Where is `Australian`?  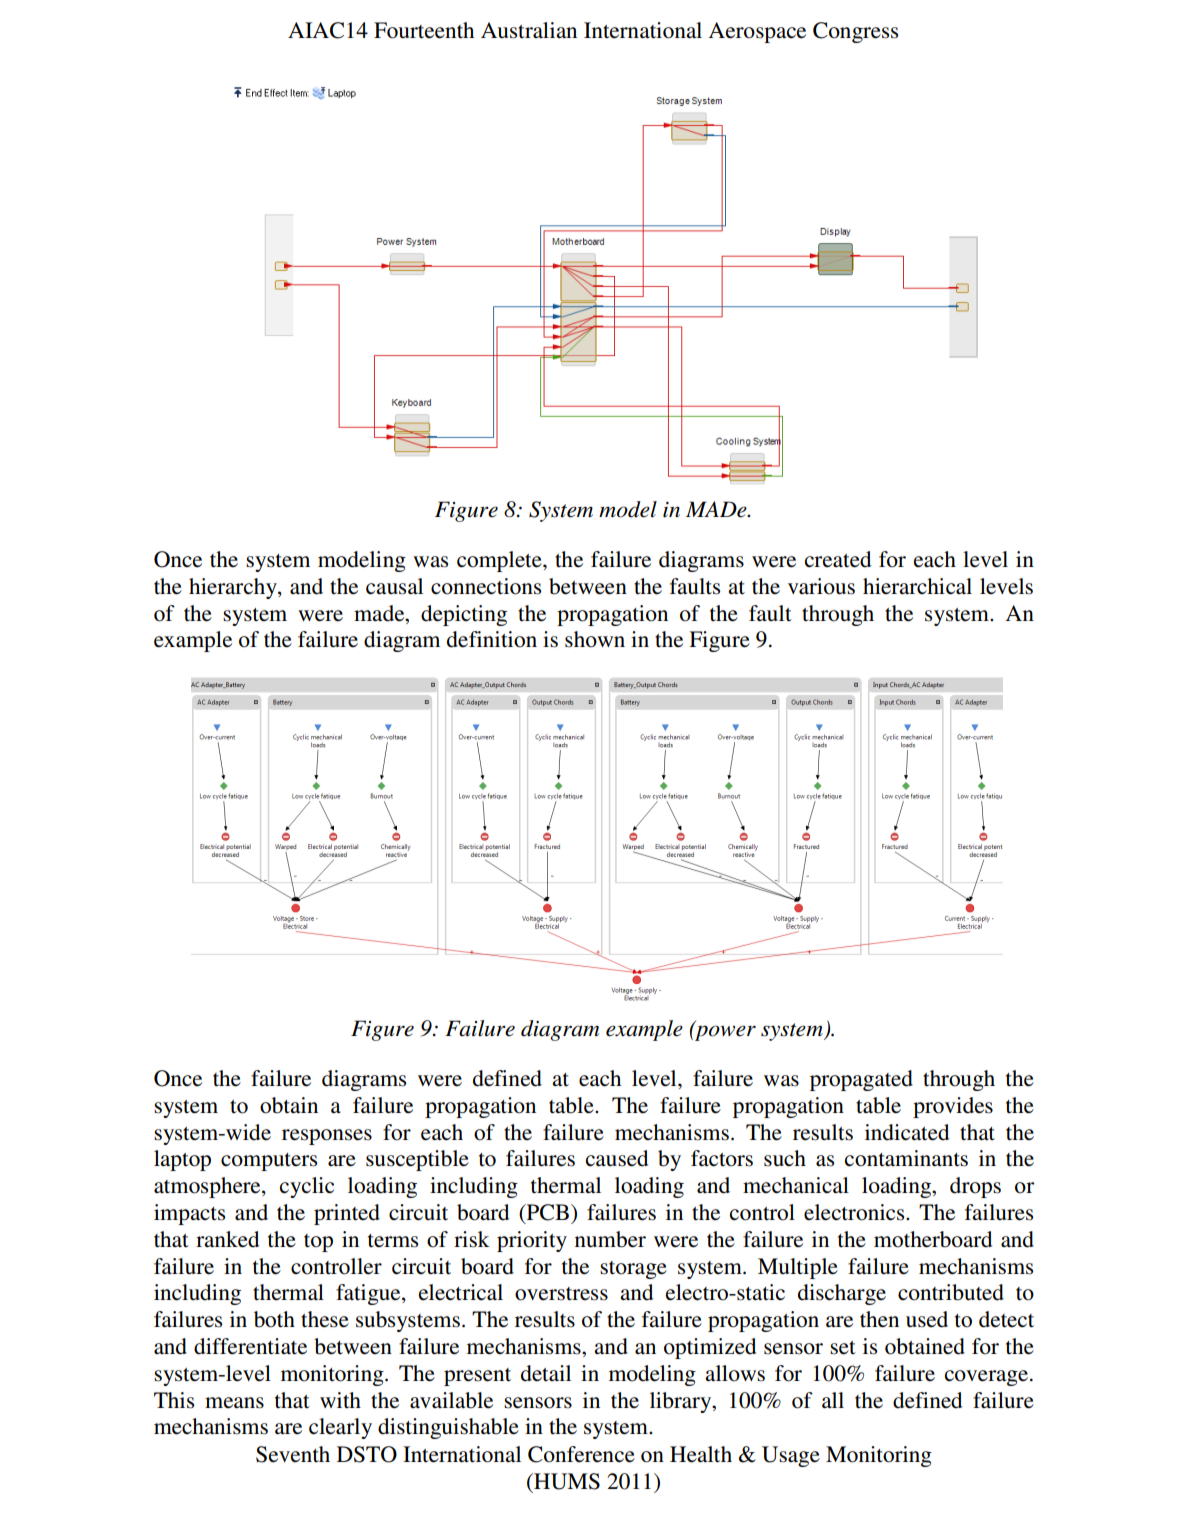
Australian is located at coordinates (529, 30).
